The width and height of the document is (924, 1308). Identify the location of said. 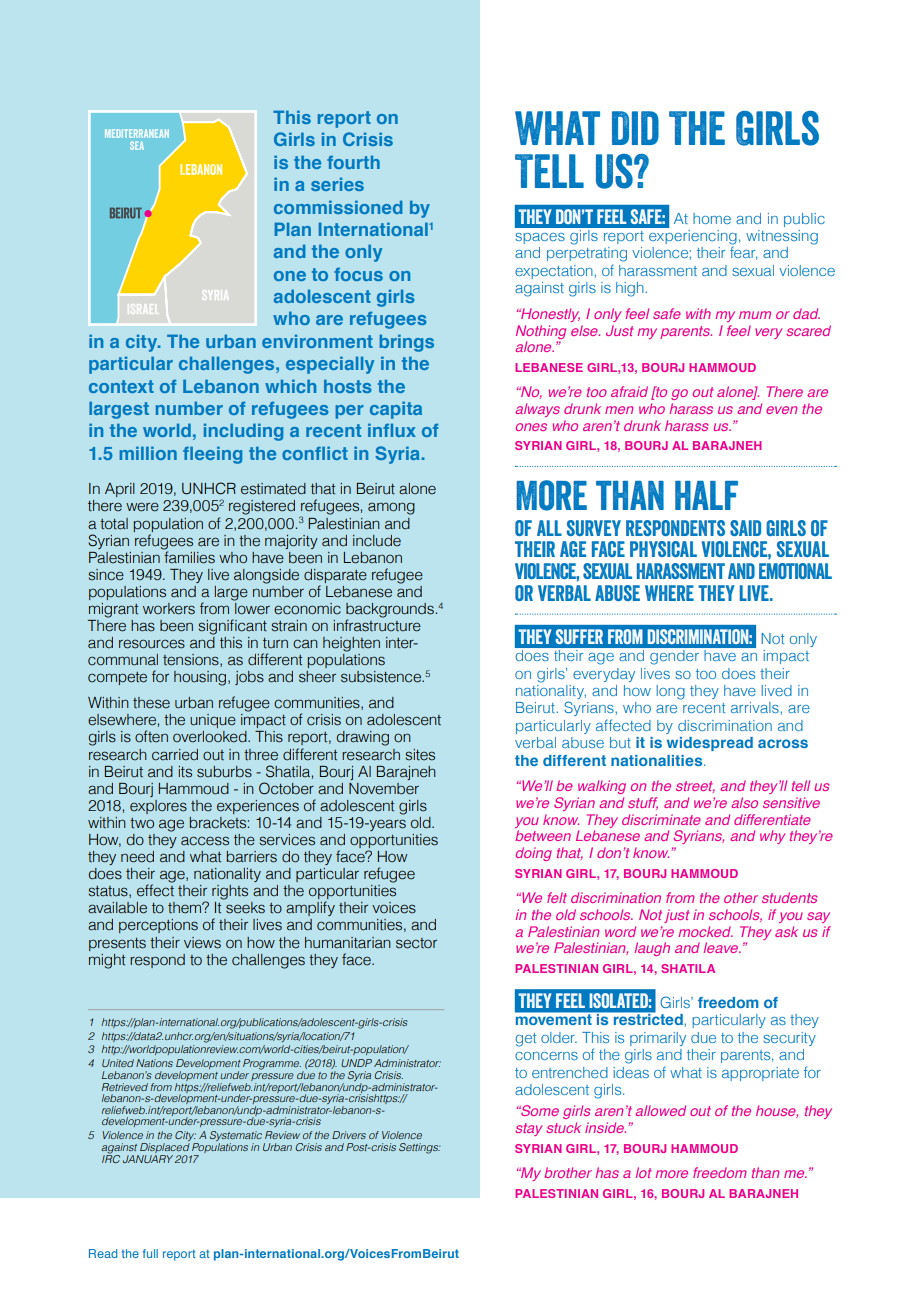
(745, 528).
